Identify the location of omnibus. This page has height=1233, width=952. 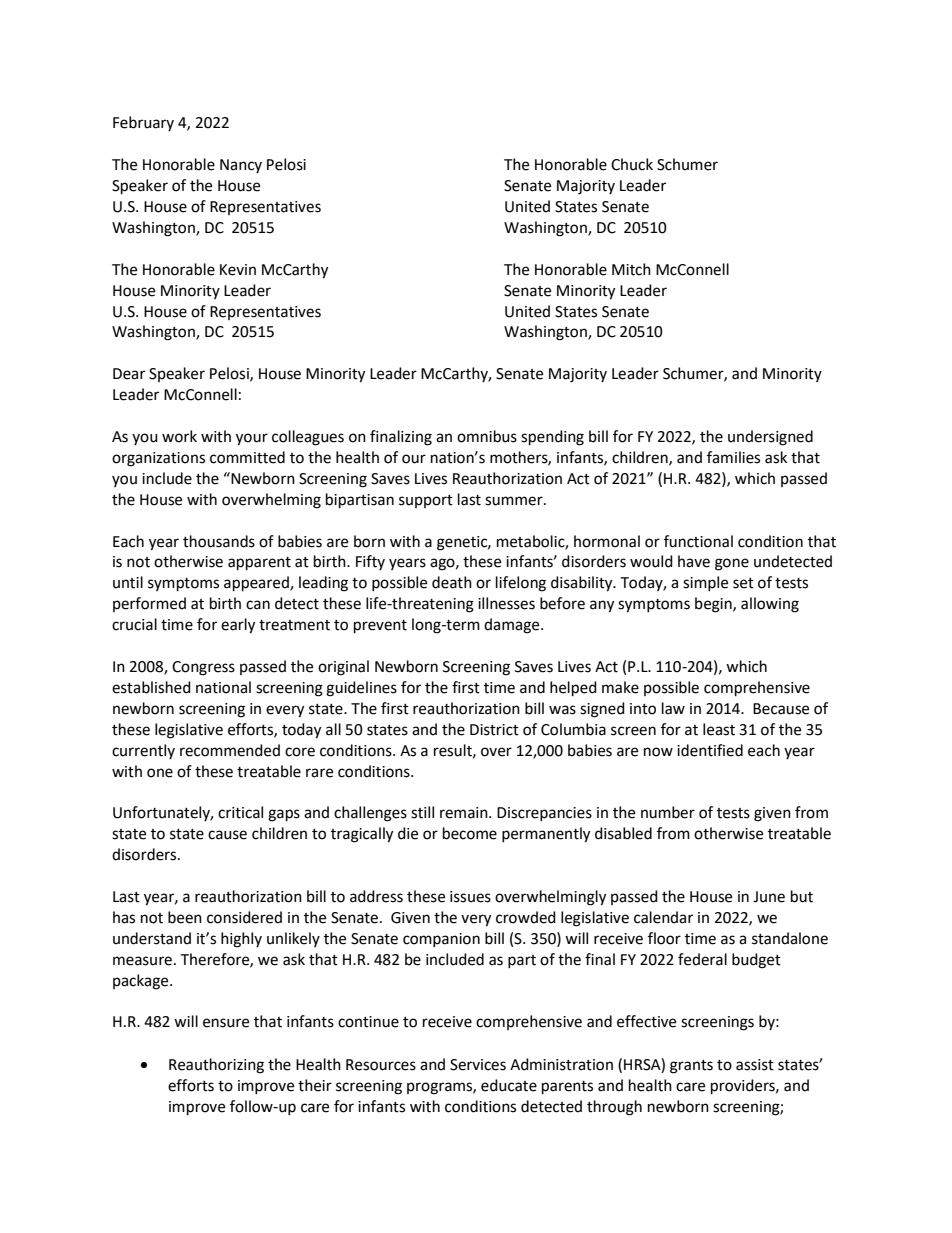
(487, 436).
